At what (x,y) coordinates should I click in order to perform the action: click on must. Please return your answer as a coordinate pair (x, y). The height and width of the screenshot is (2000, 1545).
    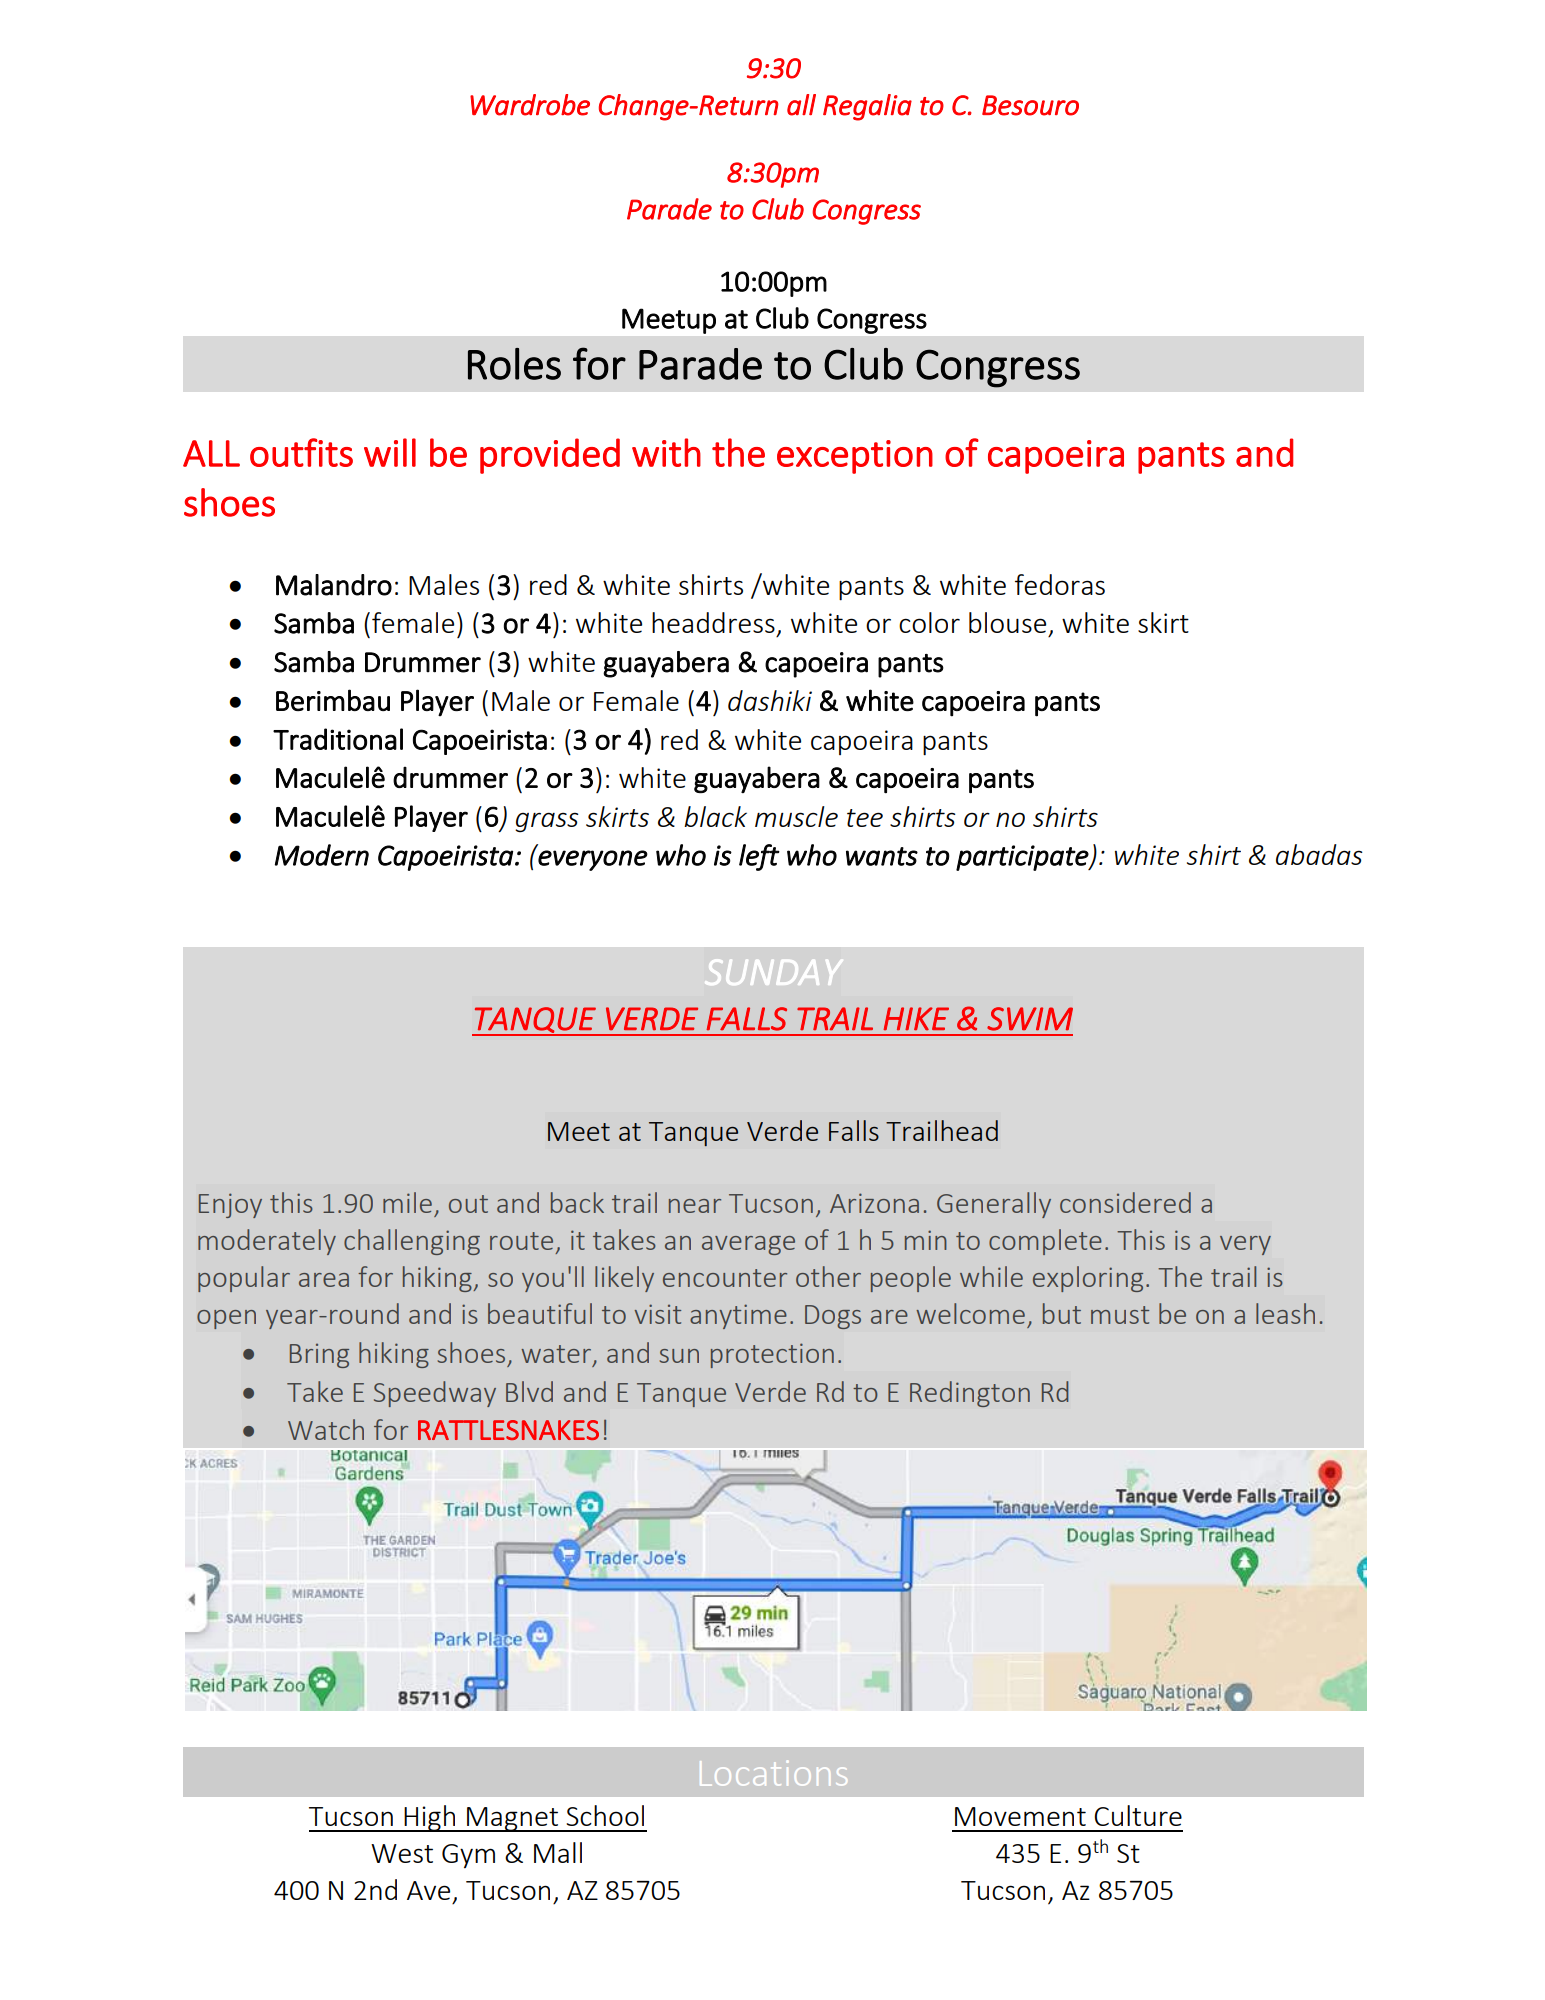
    Looking at the image, I should click on (1120, 1315).
